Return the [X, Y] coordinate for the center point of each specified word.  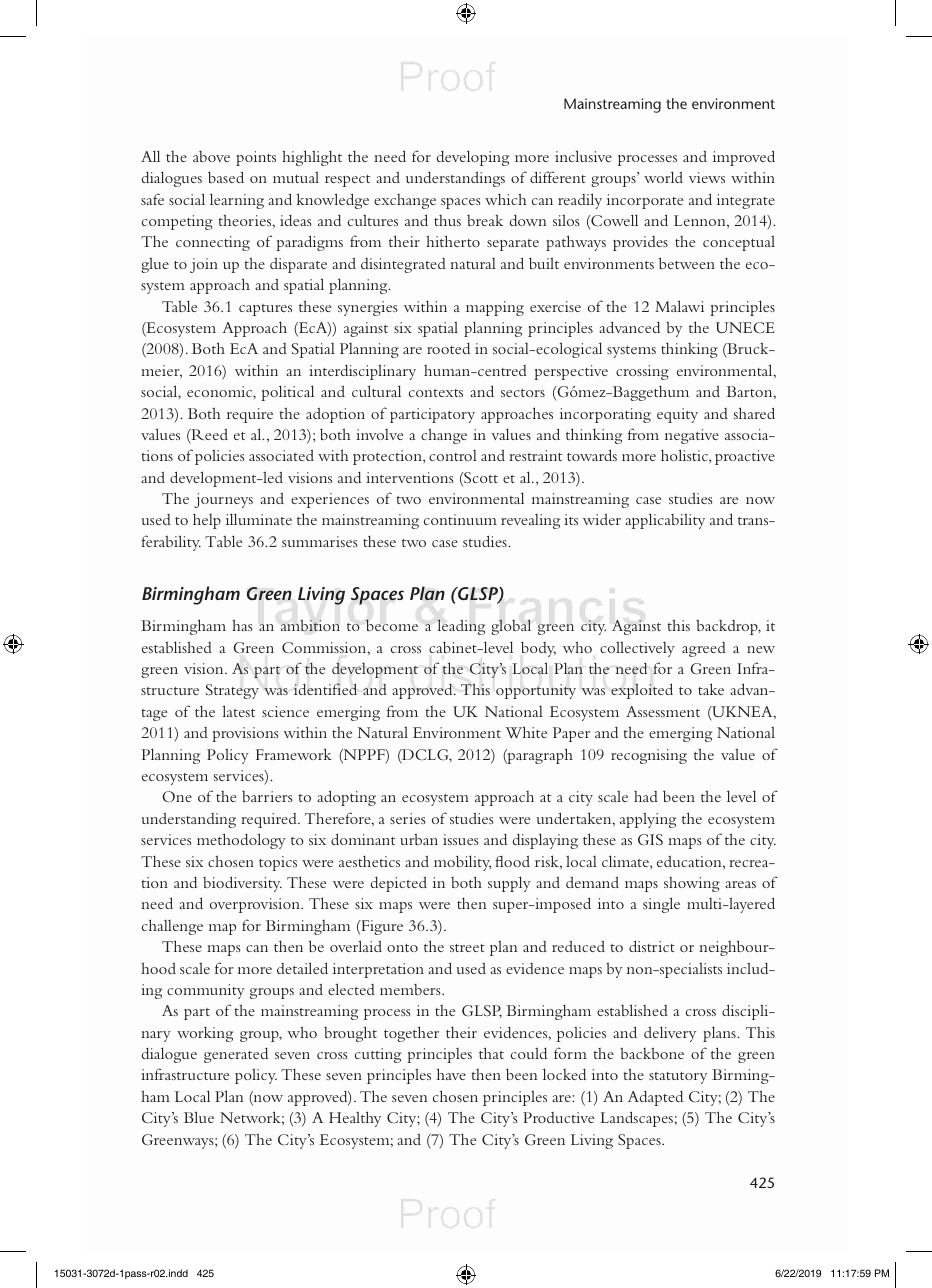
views [707, 177]
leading [461, 627]
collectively [637, 649]
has [242, 625]
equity [677, 415]
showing [692, 884]
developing [473, 158]
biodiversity [242, 884]
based [226, 177]
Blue [199, 1117]
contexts [436, 393]
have [451, 1074]
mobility [462, 863]
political [287, 393]
